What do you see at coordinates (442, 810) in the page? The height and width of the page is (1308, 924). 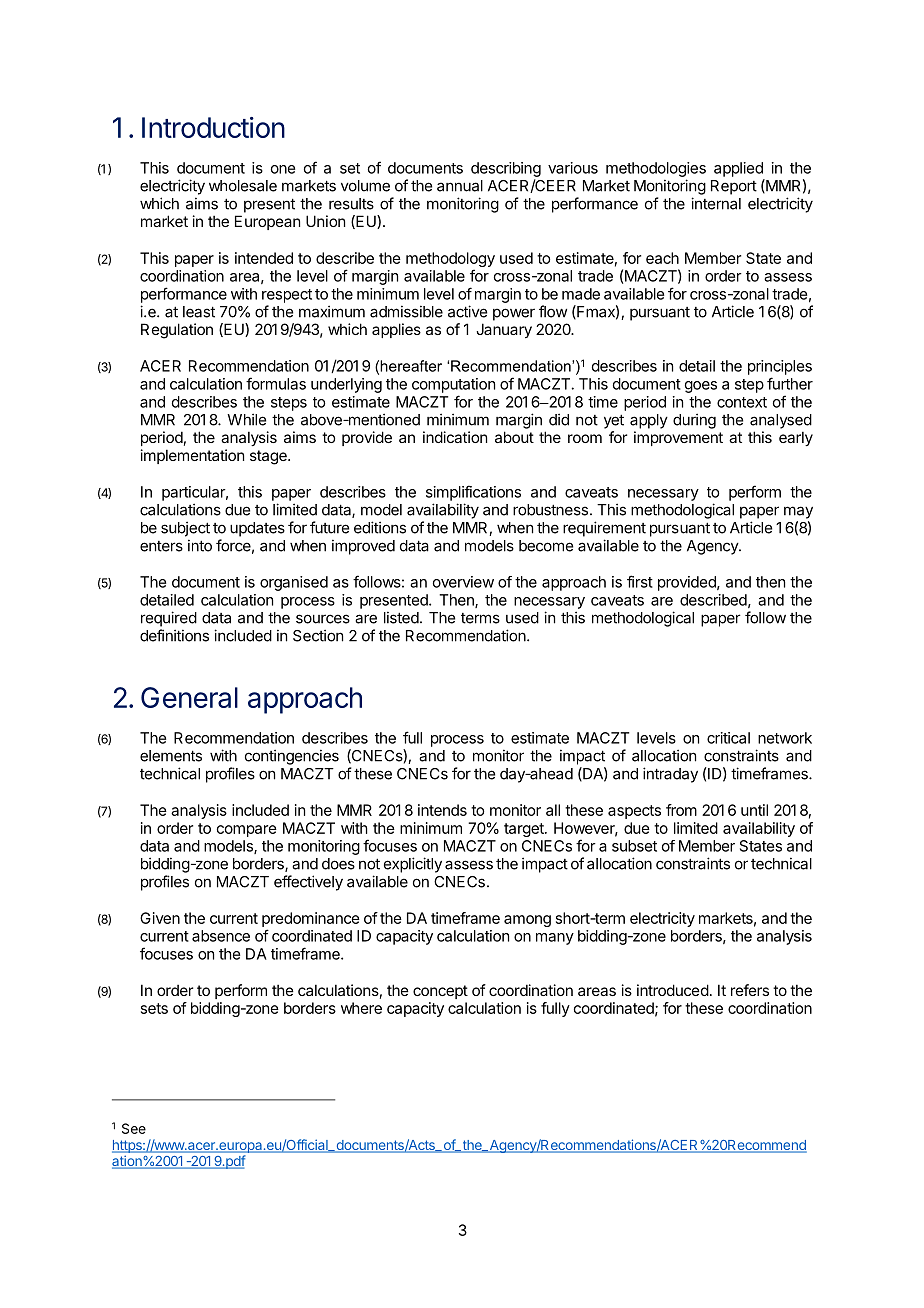 I see `intends` at bounding box center [442, 810].
